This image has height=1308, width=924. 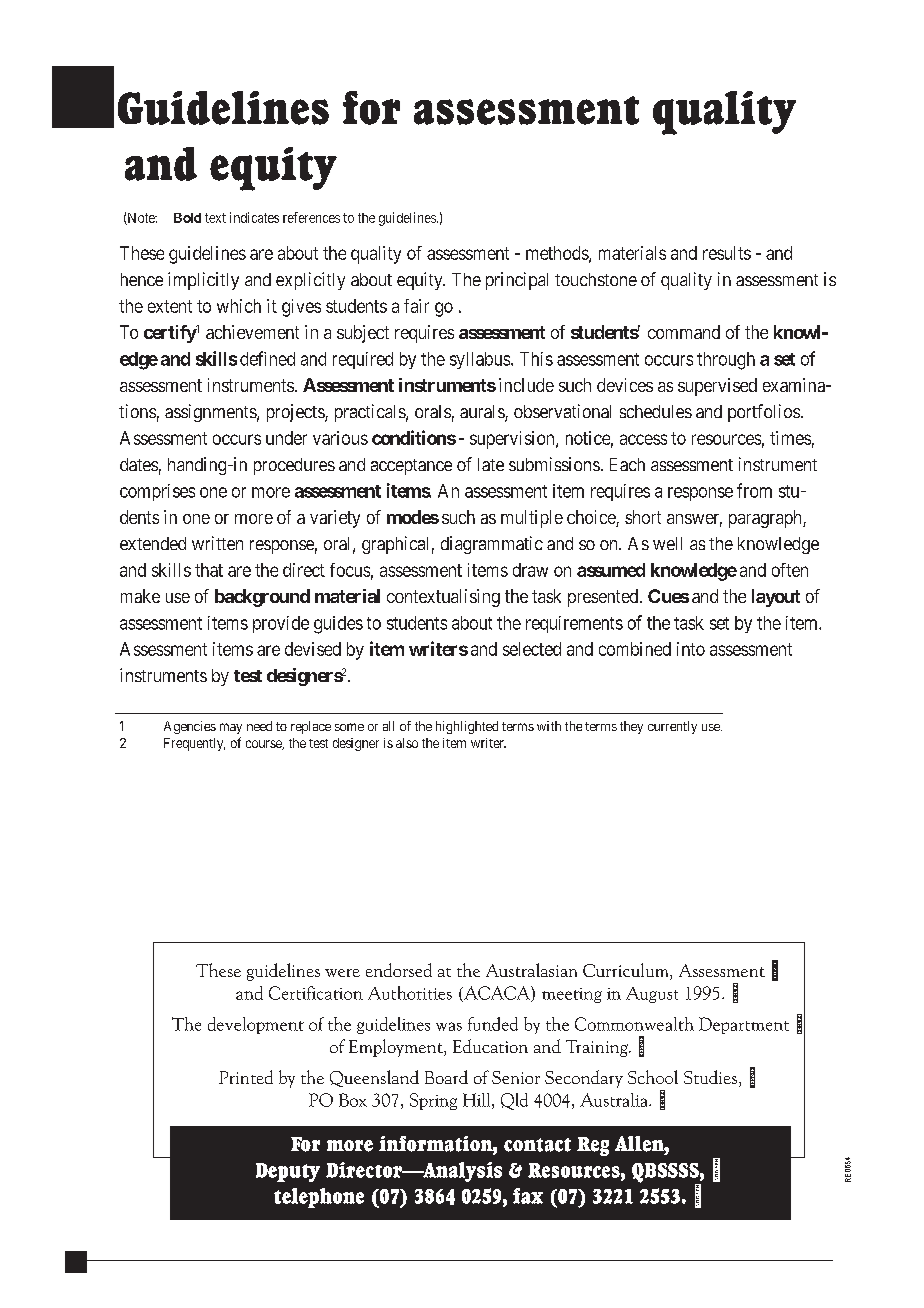 I want to click on implicitly, so click(x=203, y=281).
